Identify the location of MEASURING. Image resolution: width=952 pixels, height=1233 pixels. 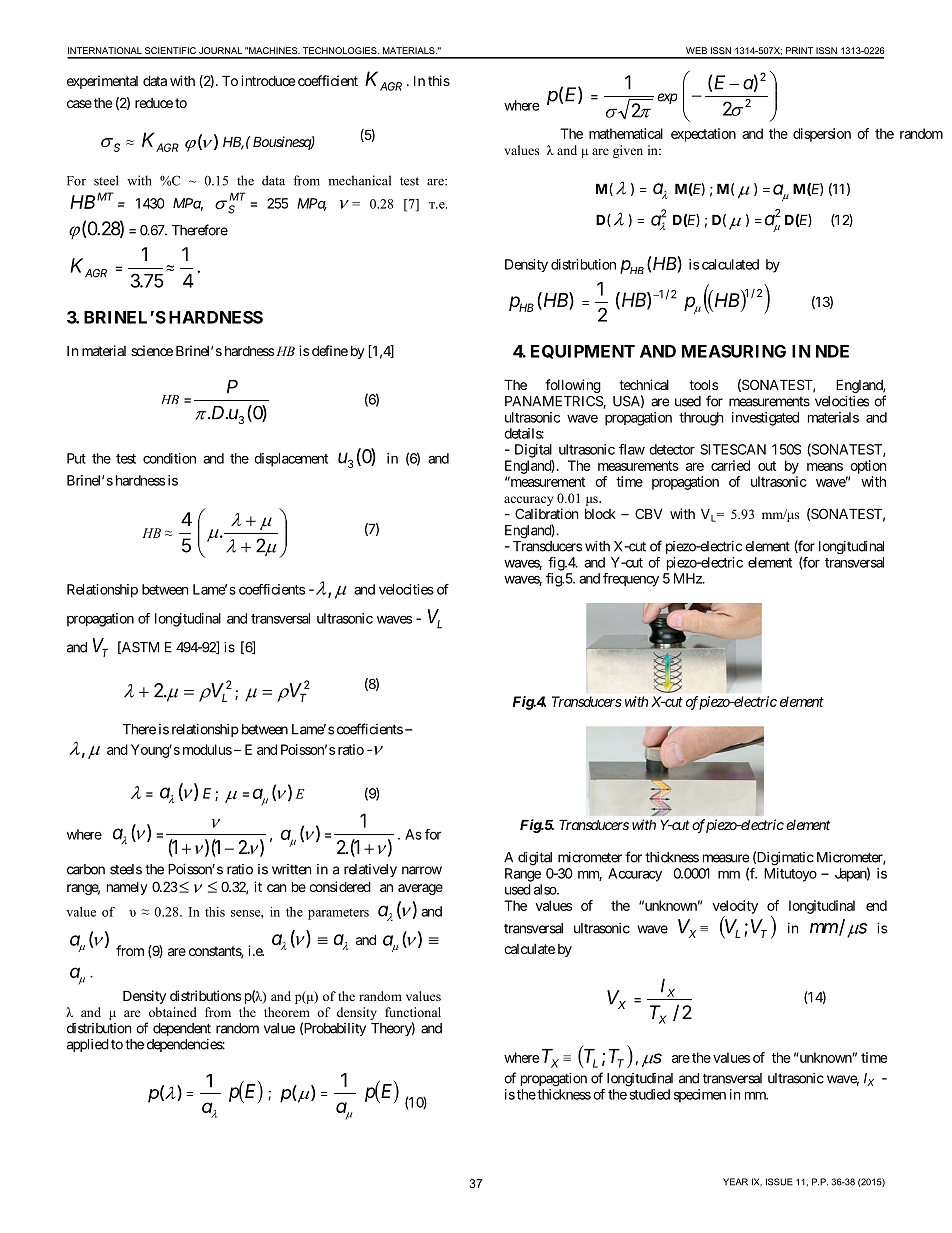
(734, 351).
